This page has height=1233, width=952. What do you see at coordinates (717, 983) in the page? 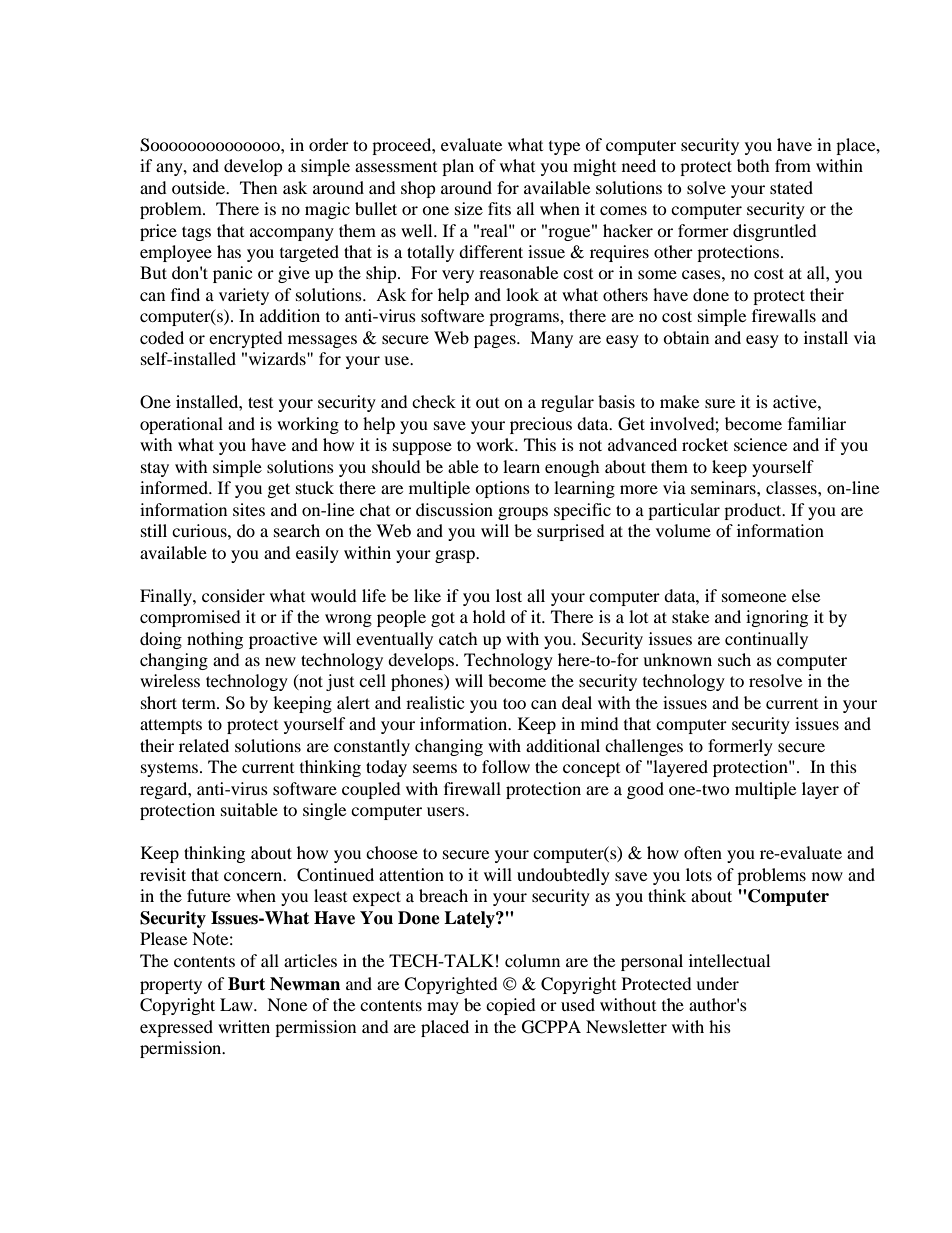
I see `under` at bounding box center [717, 983].
